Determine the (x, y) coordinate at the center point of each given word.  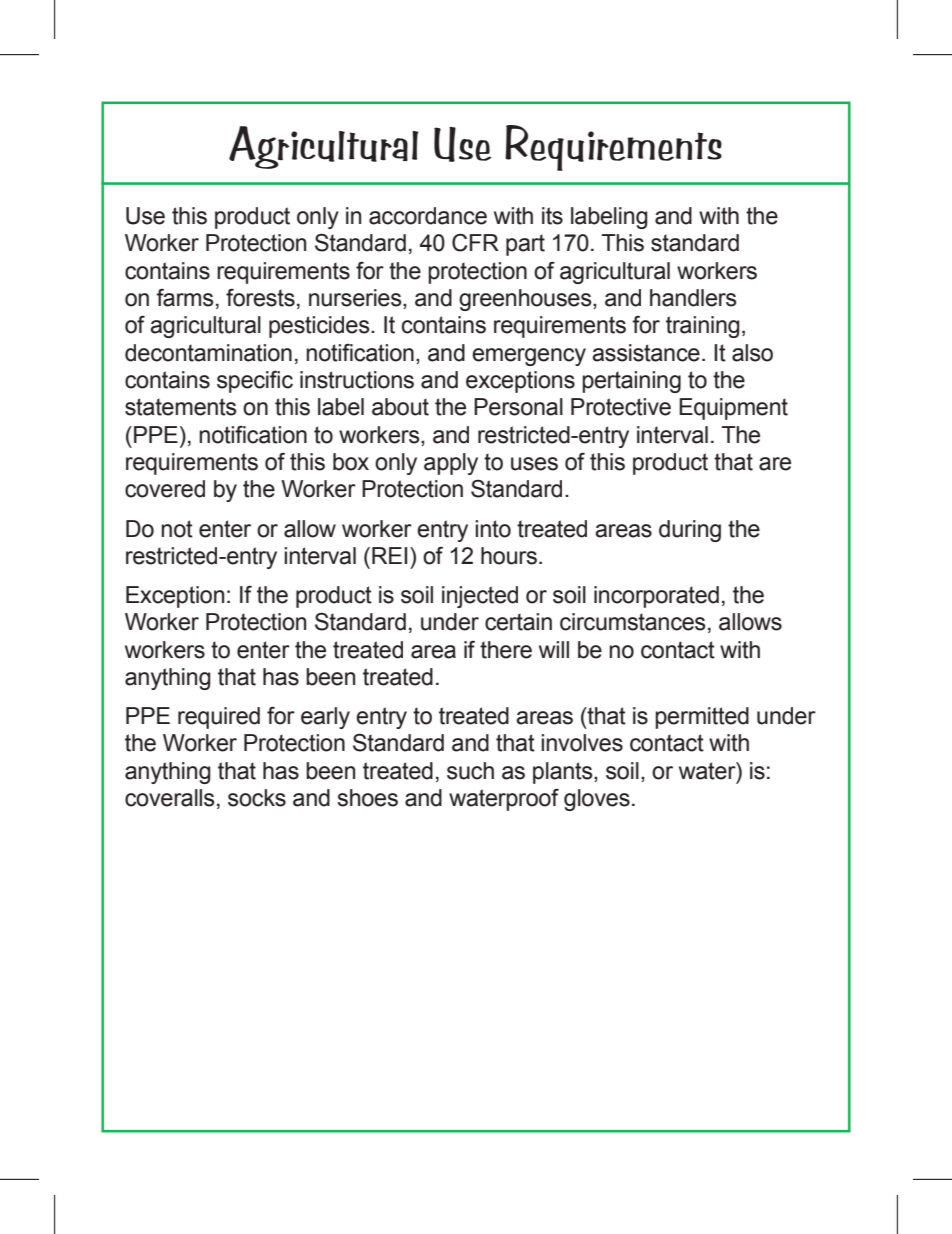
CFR (475, 243)
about (400, 407)
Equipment (733, 409)
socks (257, 798)
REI (389, 555)
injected (480, 597)
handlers (693, 298)
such (470, 771)
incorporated (656, 597)
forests (260, 298)
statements (181, 407)
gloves (597, 800)
